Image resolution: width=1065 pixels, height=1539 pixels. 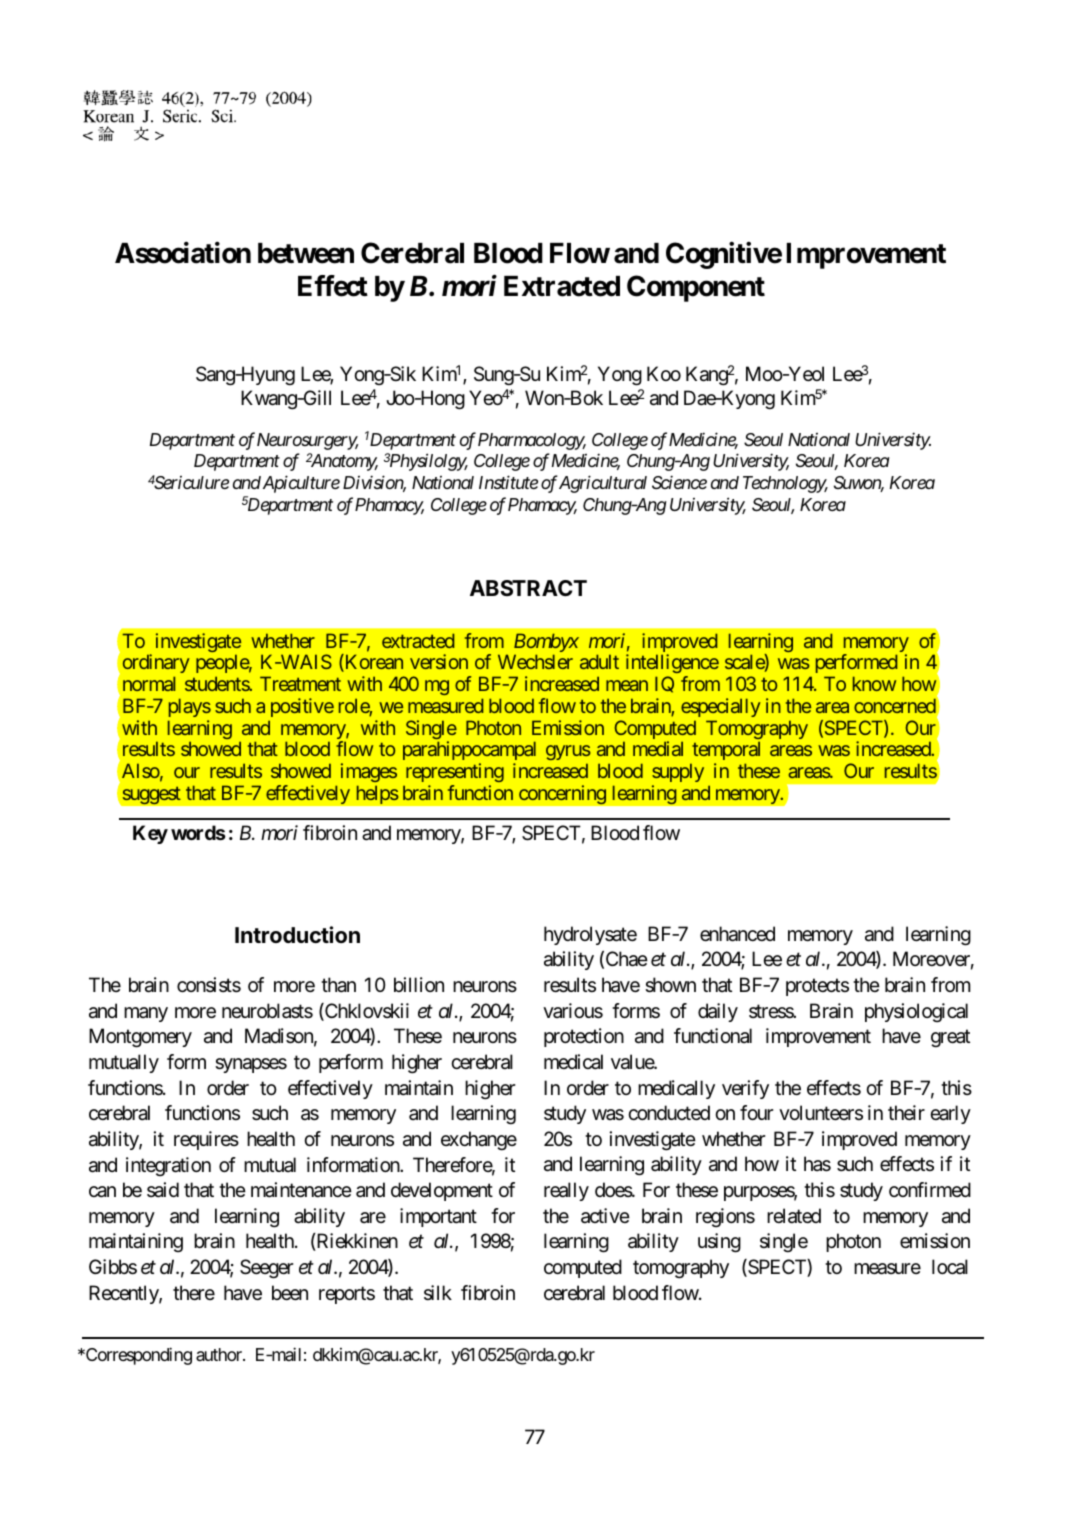 I want to click on Koo, so click(x=664, y=373).
